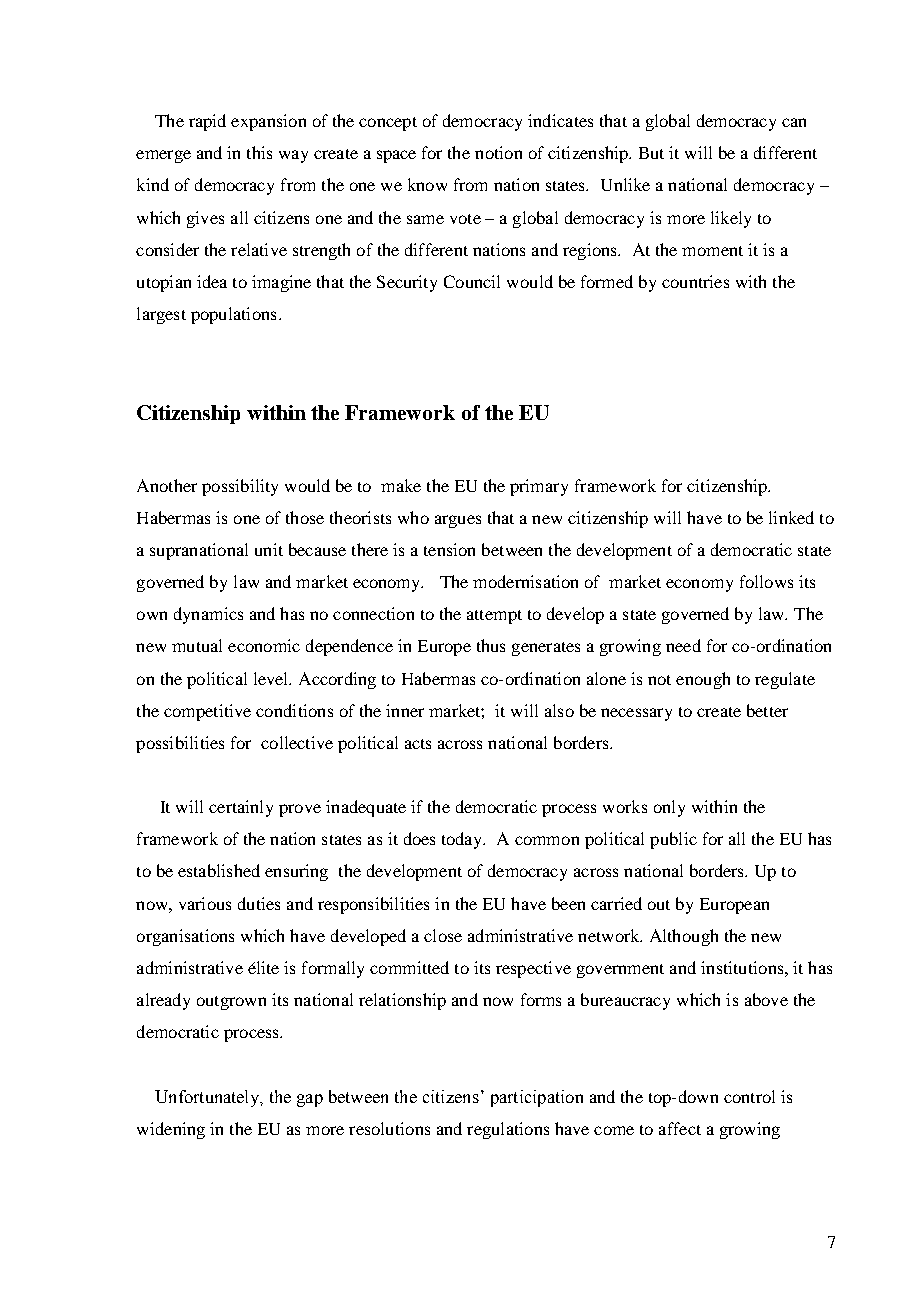  I want to click on established, so click(219, 870).
